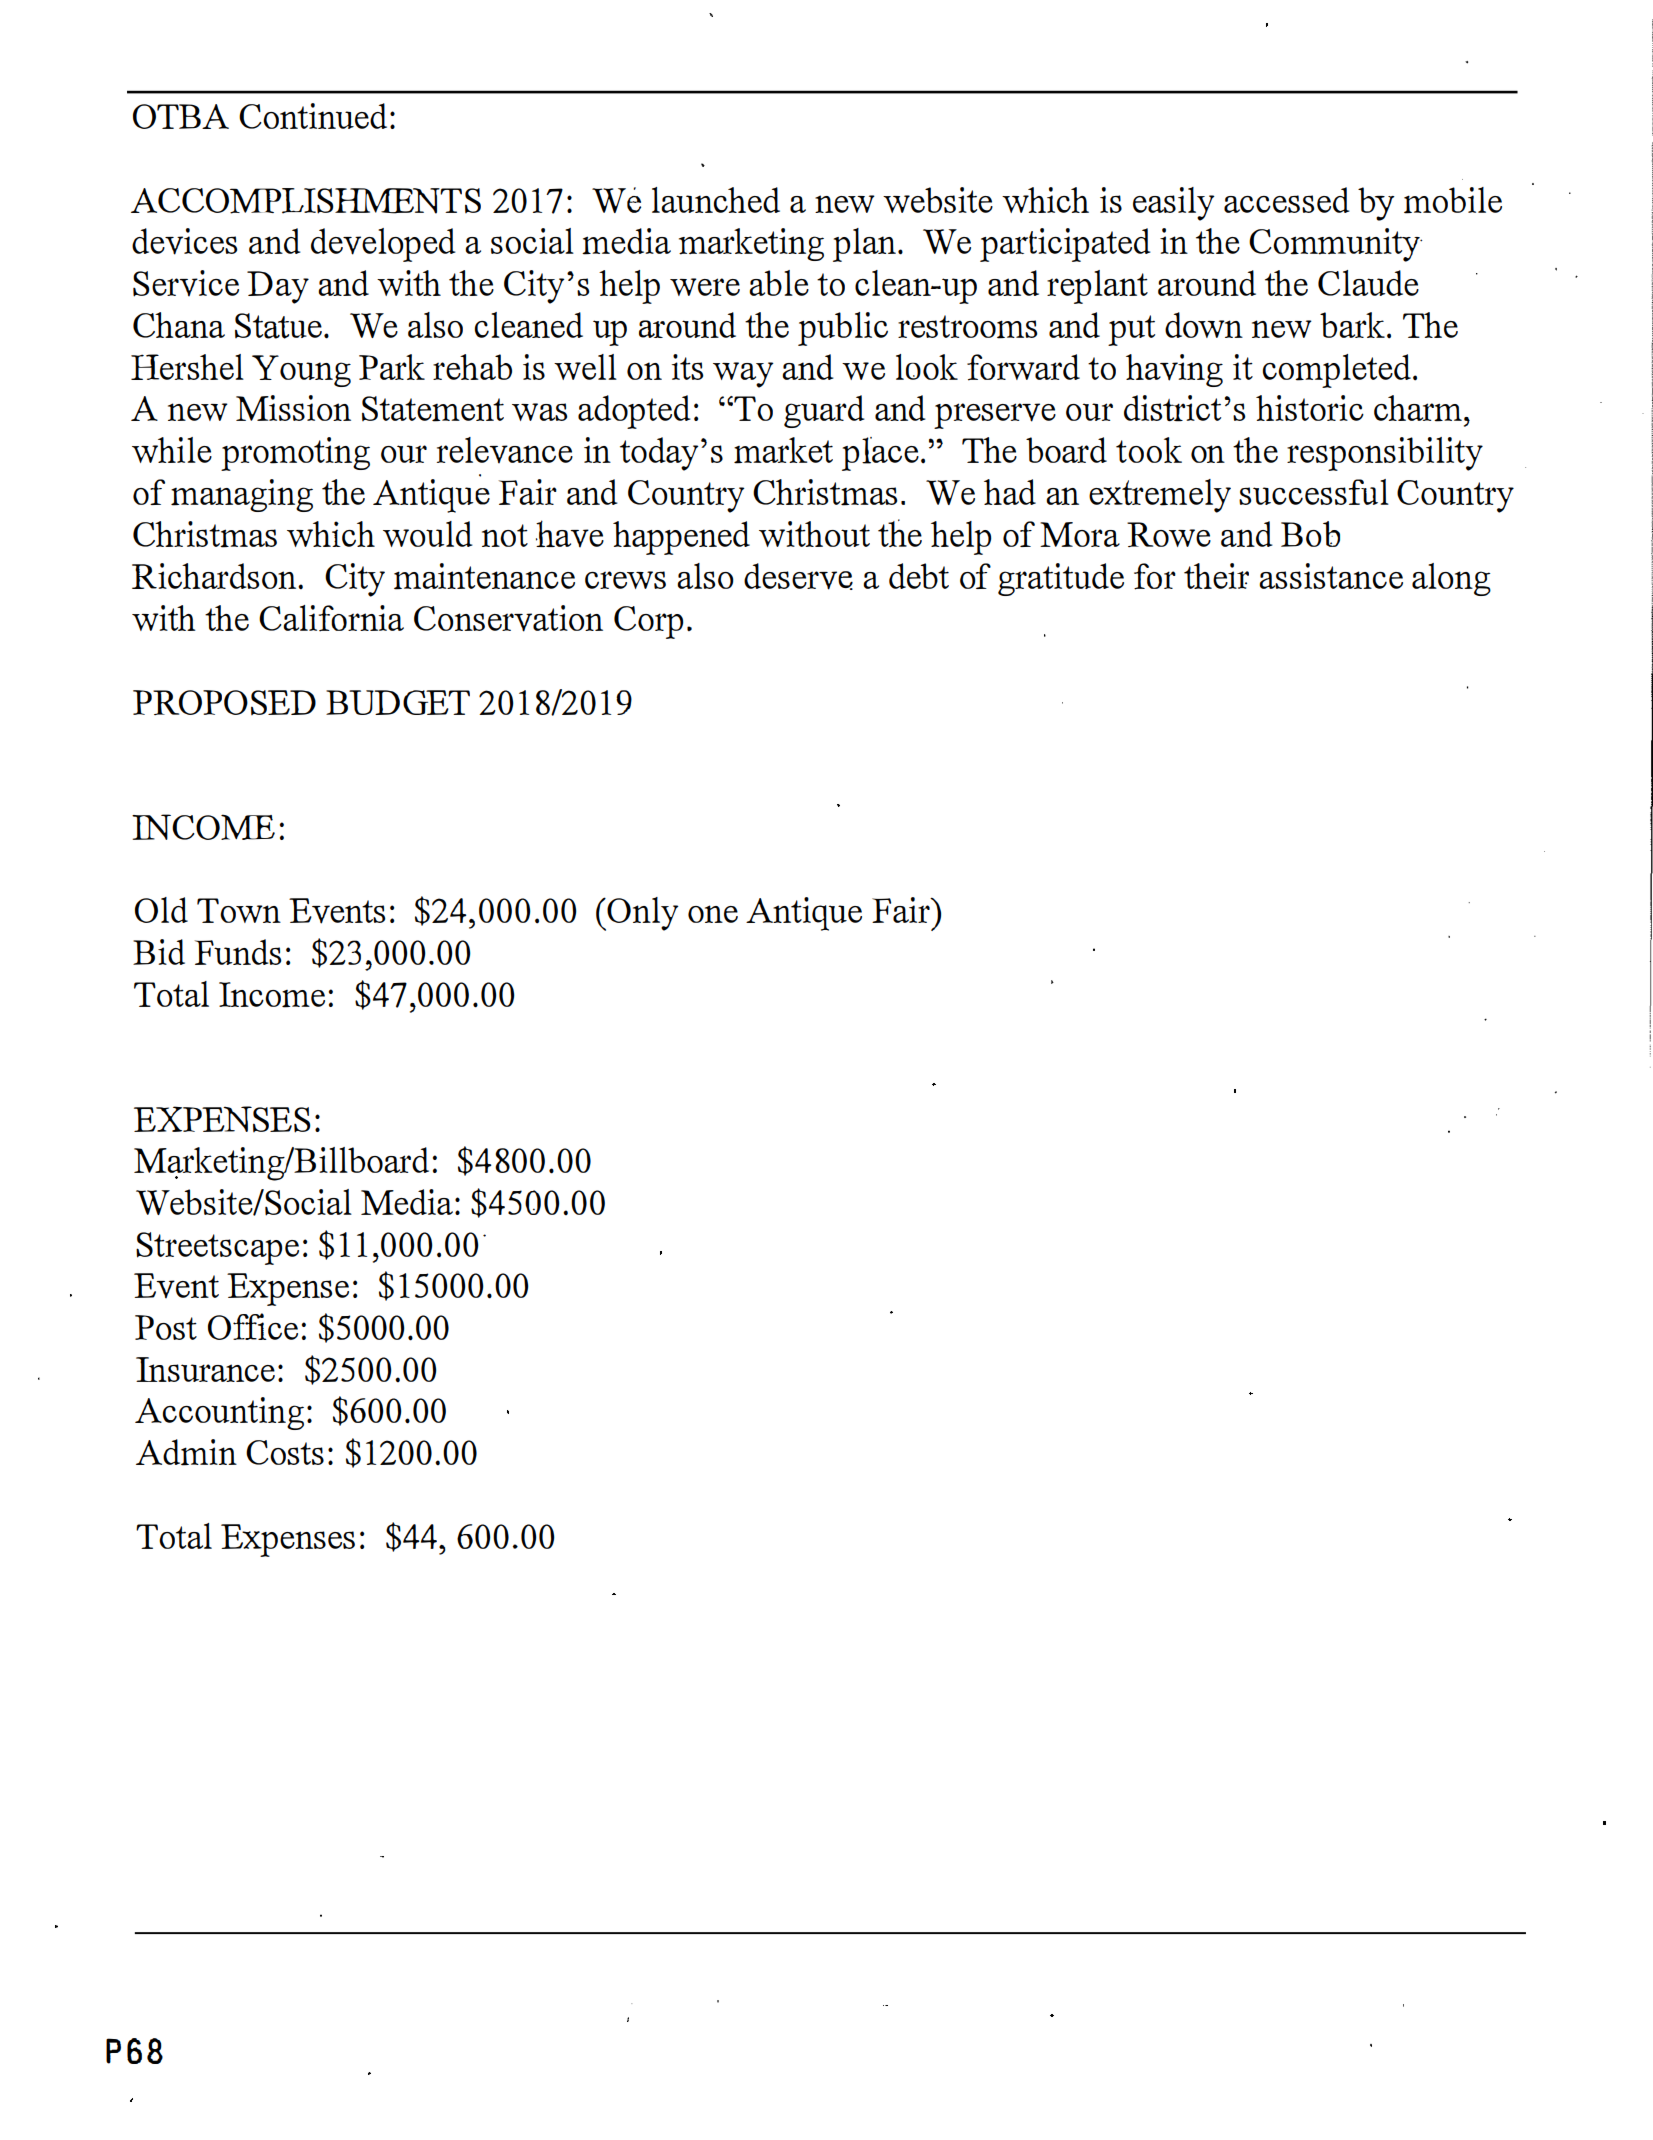 This screenshot has width=1653, height=2140. I want to click on Office, so click(253, 1326).
